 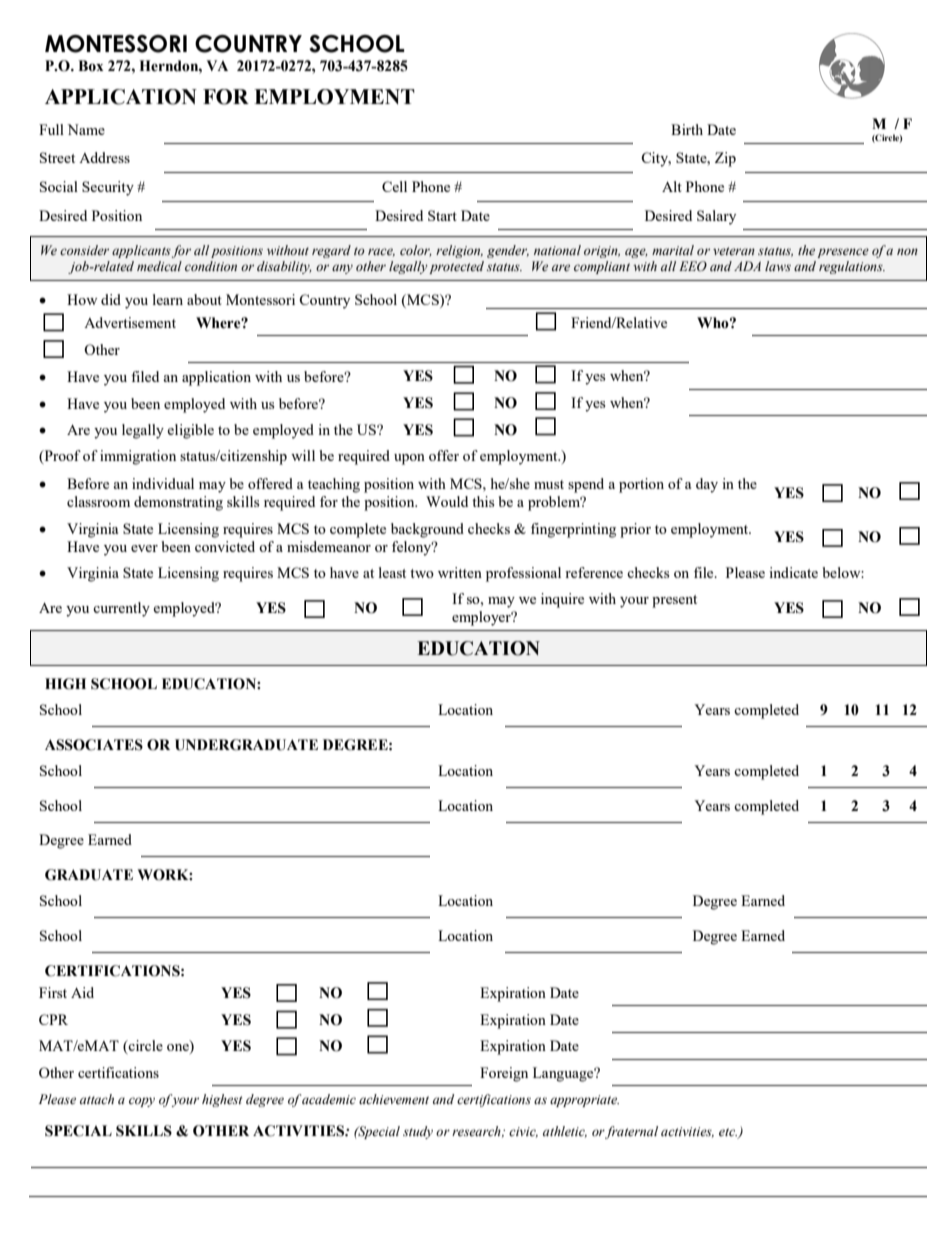 I want to click on Cell, so click(x=394, y=186).
